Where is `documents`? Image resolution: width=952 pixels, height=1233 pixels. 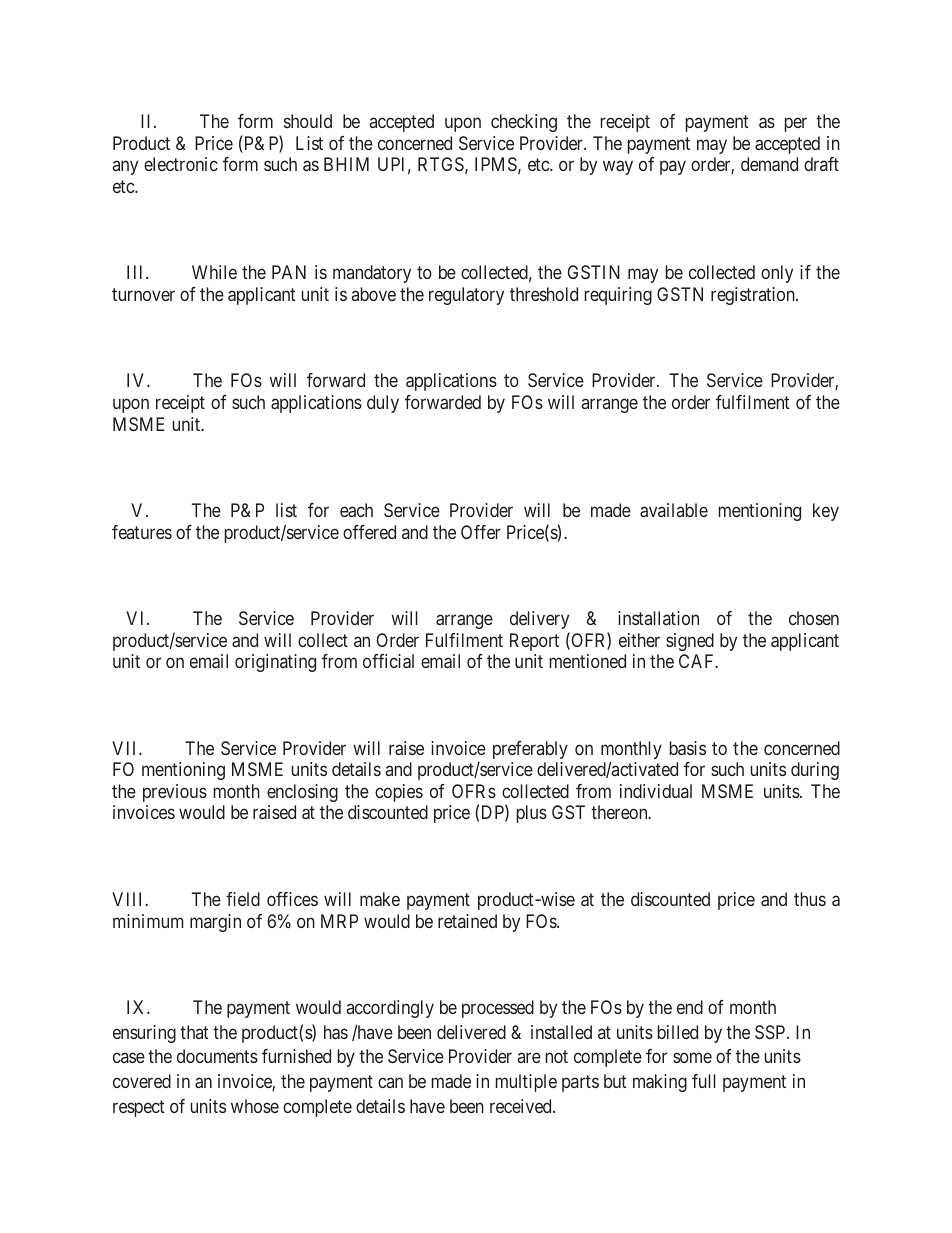 documents is located at coordinates (217, 1056).
